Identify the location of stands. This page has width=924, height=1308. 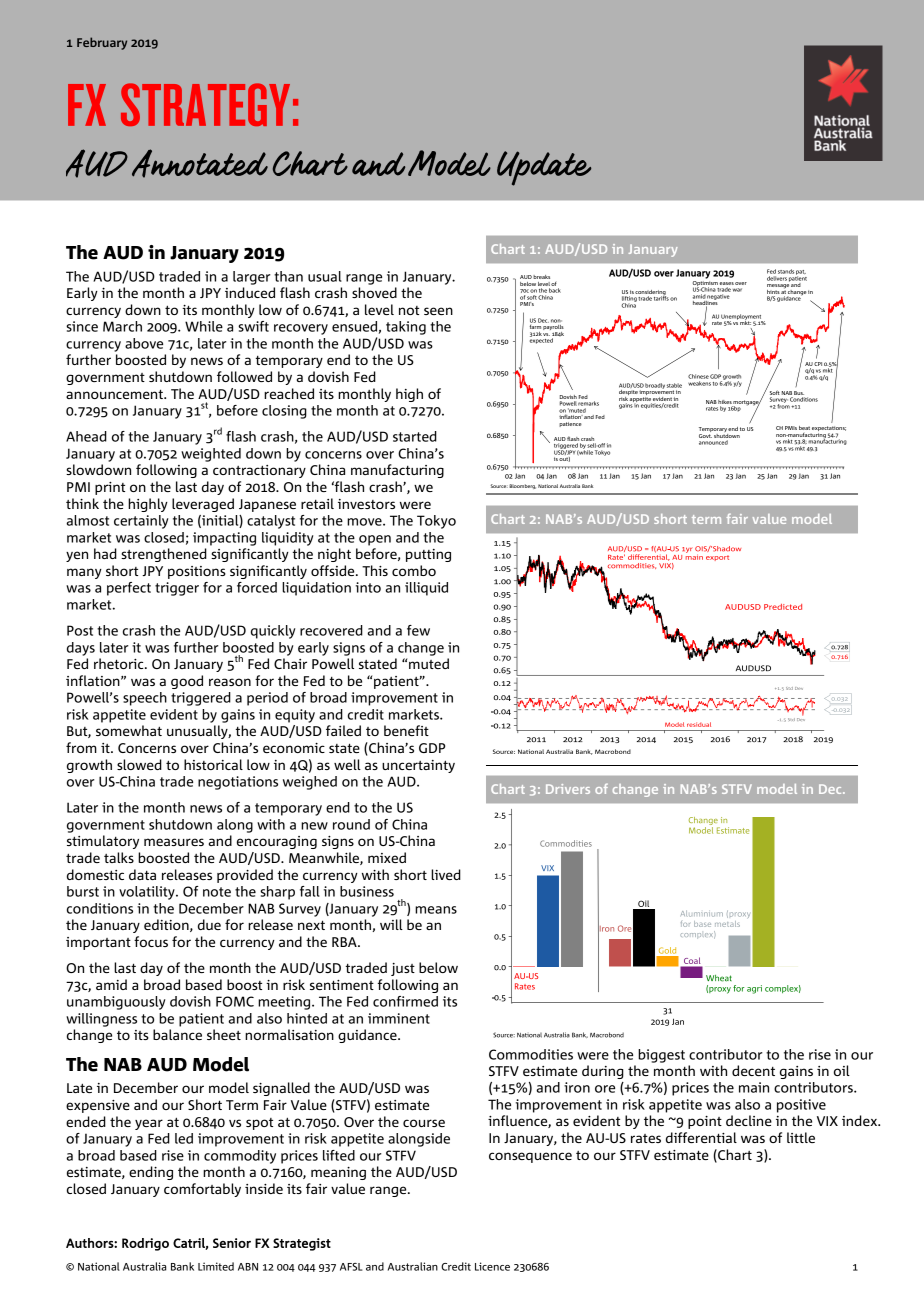
(786, 271).
